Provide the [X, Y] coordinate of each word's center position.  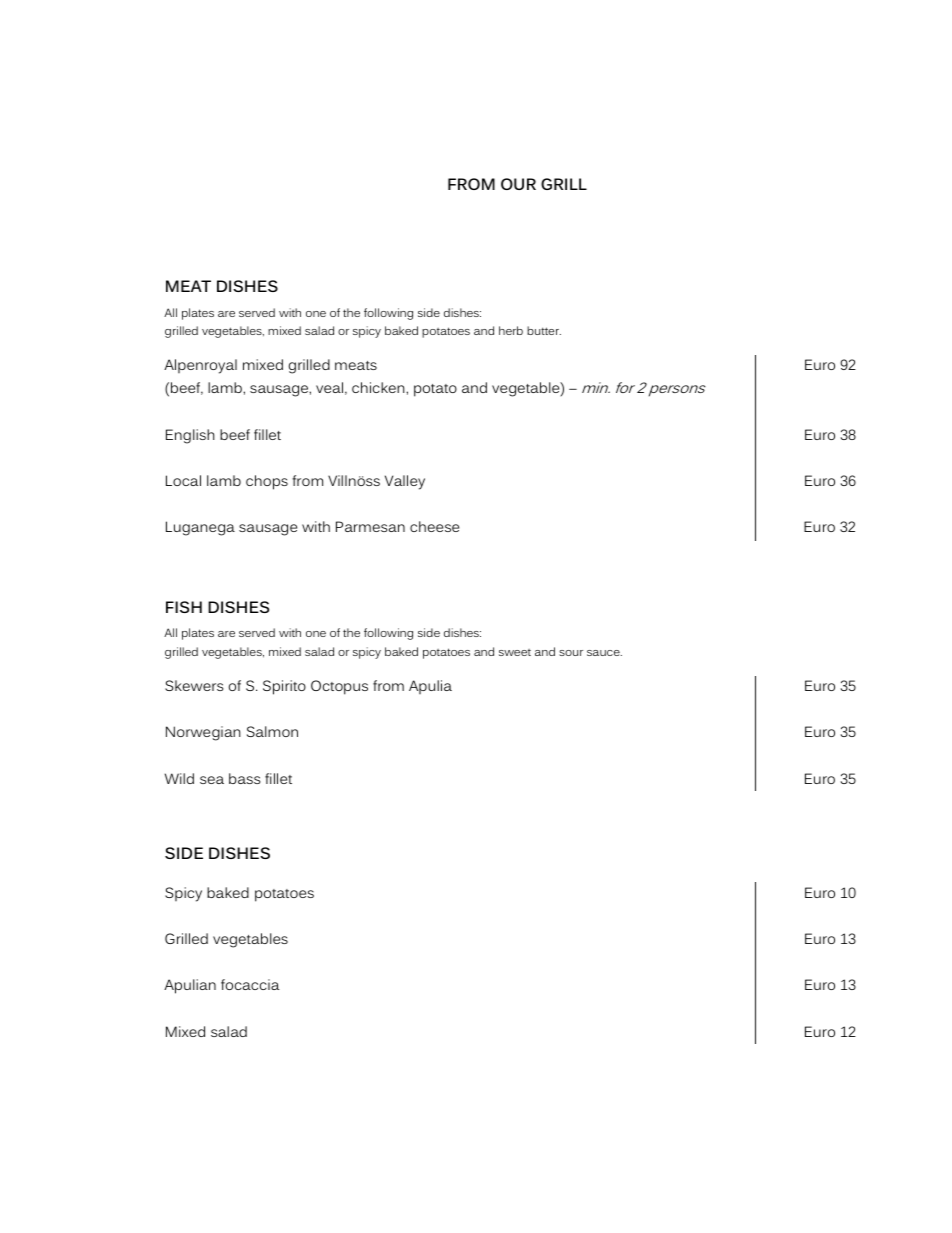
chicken [379, 387]
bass [244, 778]
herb [511, 330]
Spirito [284, 687]
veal [329, 387]
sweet [515, 652]
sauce [604, 653]
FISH [184, 607]
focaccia [250, 984]
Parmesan [370, 526]
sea [212, 780]
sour [571, 653]
